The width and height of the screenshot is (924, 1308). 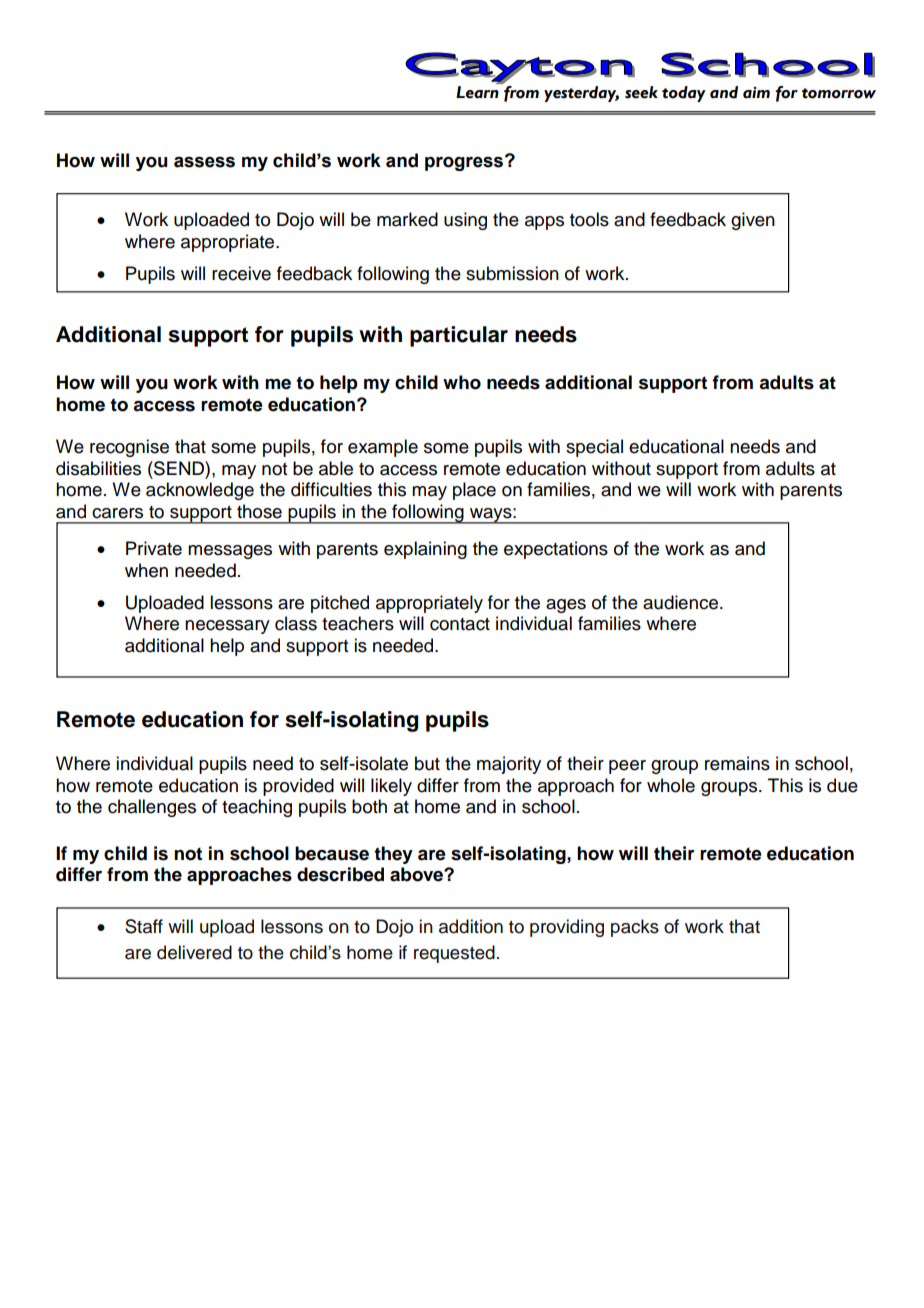 I want to click on Learn, so click(x=477, y=92).
